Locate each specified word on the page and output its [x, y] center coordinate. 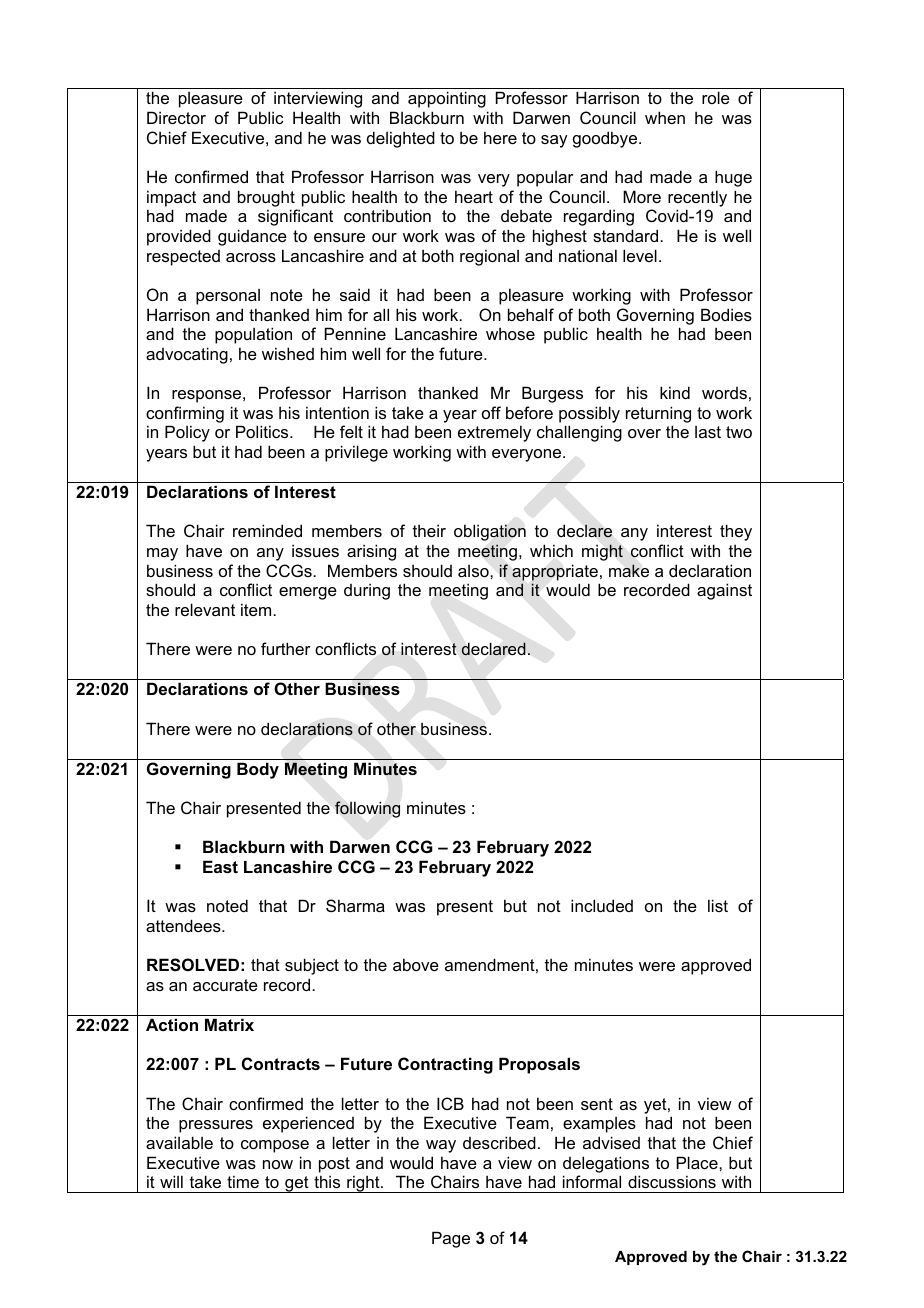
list [718, 905]
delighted [401, 139]
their [429, 530]
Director [176, 117]
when [665, 117]
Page [451, 1239]
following [367, 809]
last [708, 432]
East [220, 866]
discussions [672, 1181]
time [243, 1181]
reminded [267, 530]
